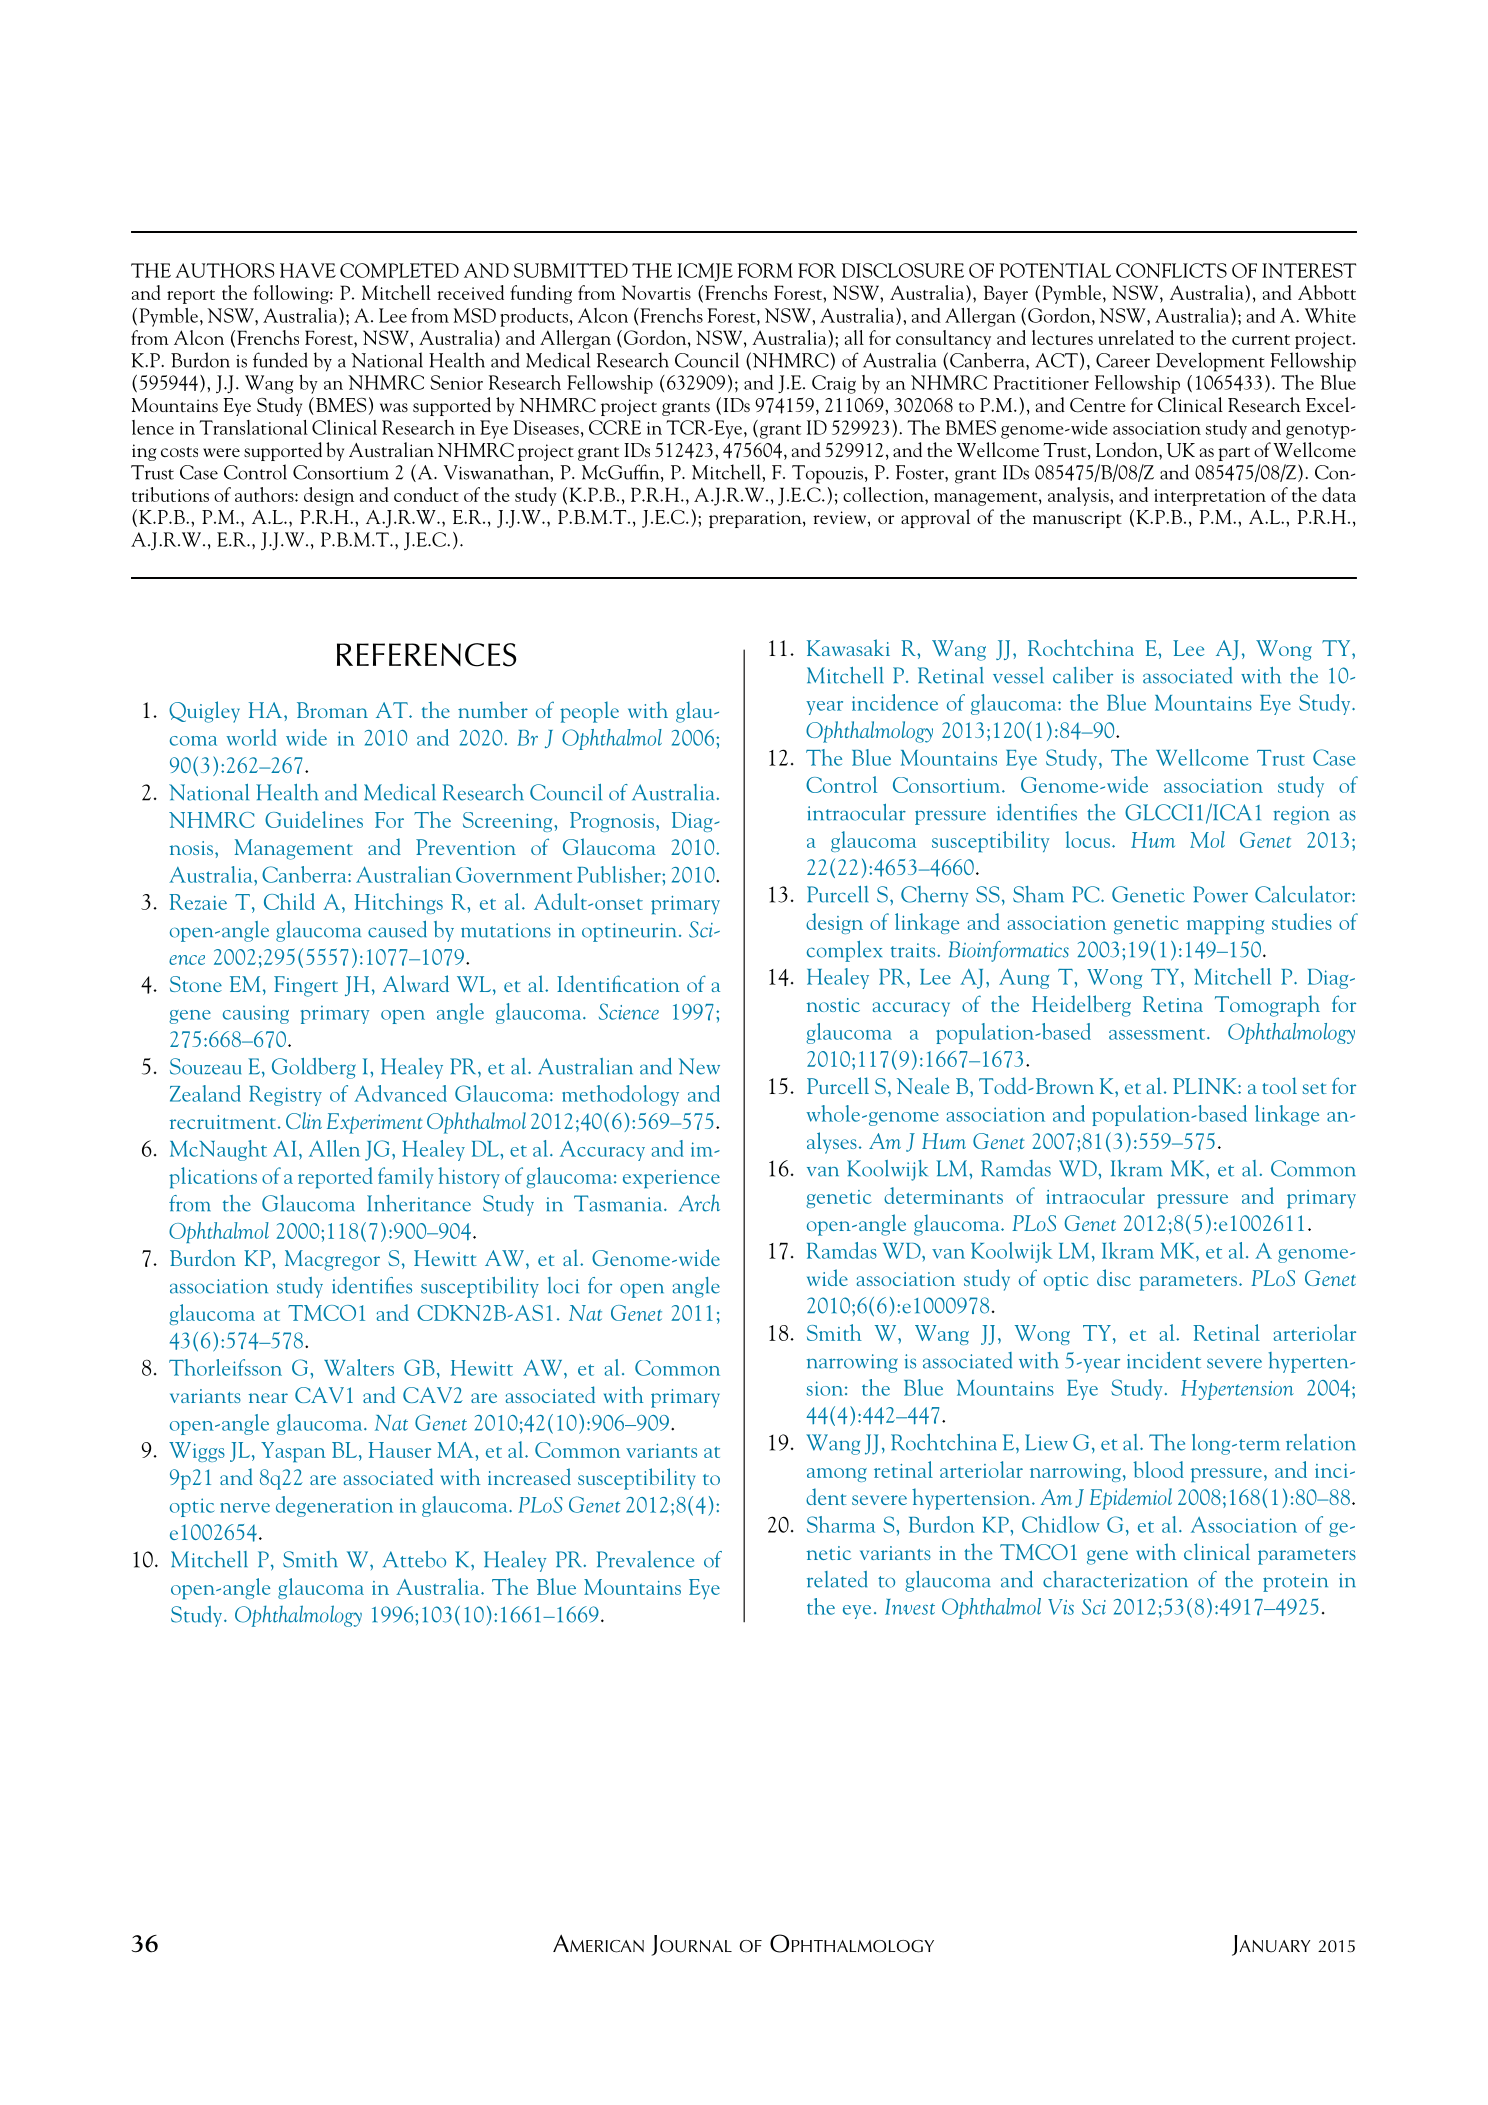 This image has height=2105, width=1488. What do you see at coordinates (841, 1524) in the image?
I see `Sharma` at bounding box center [841, 1524].
